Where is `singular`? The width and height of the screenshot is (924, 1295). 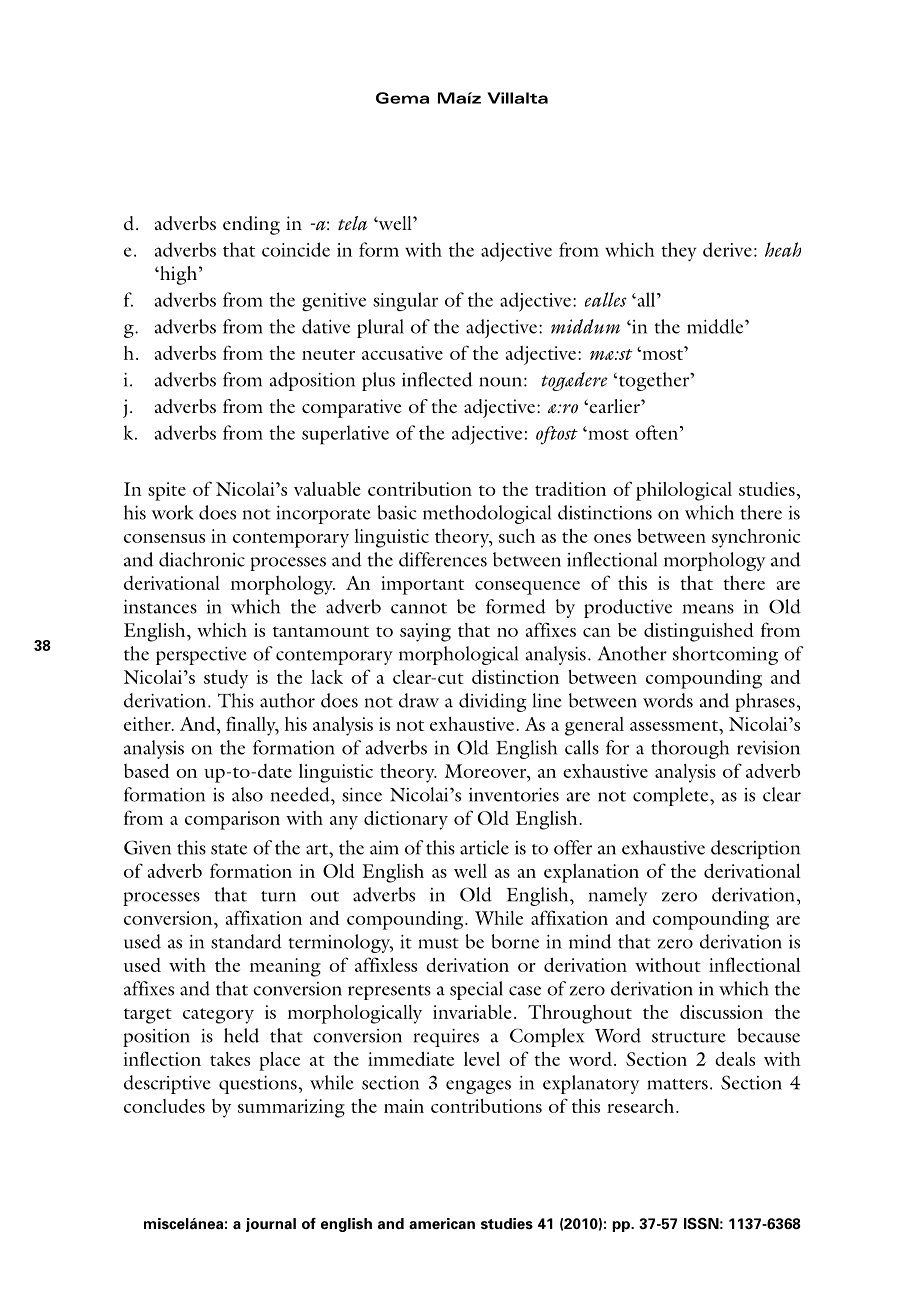 singular is located at coordinates (405, 301).
